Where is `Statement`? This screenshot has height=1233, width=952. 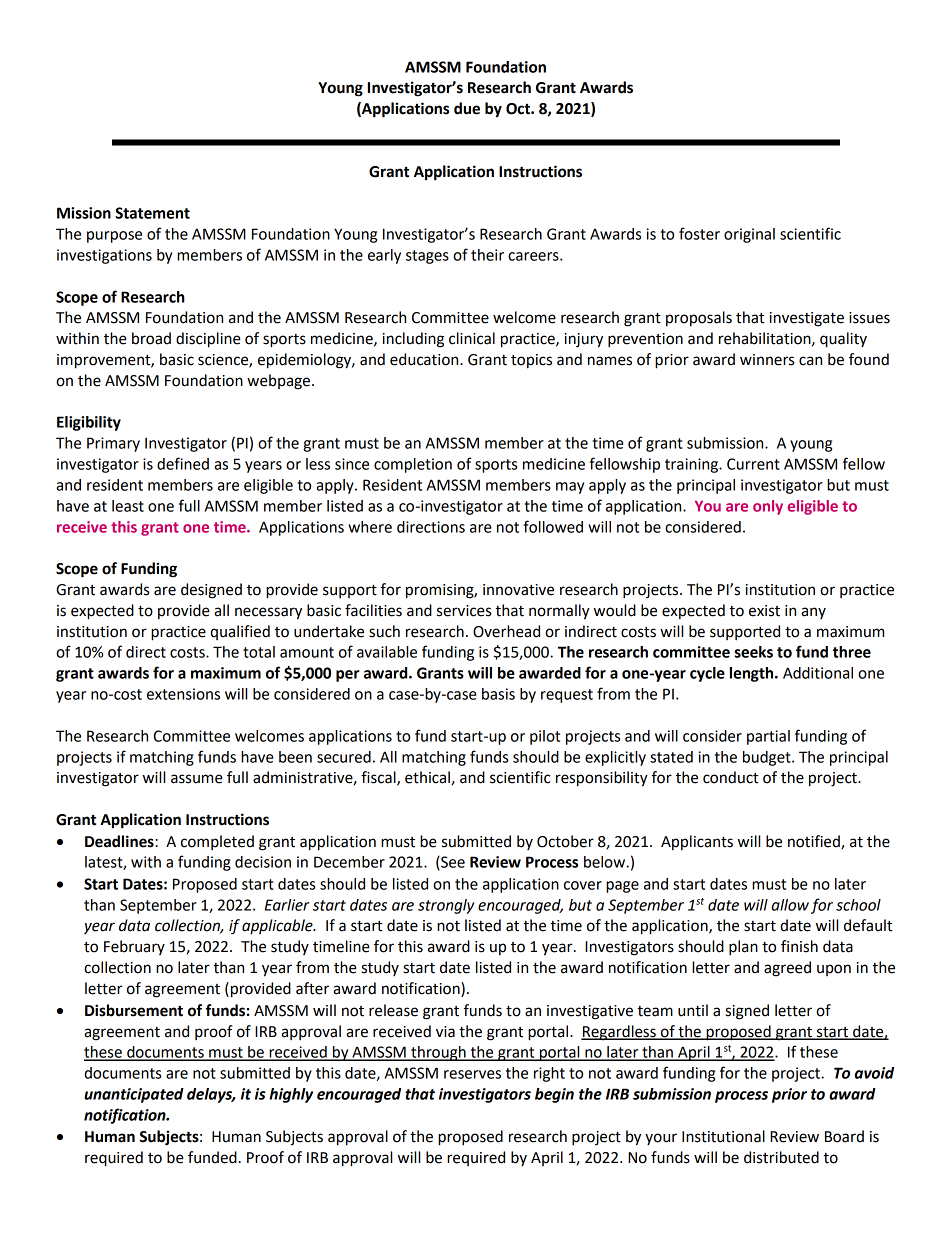
Statement is located at coordinates (152, 213).
